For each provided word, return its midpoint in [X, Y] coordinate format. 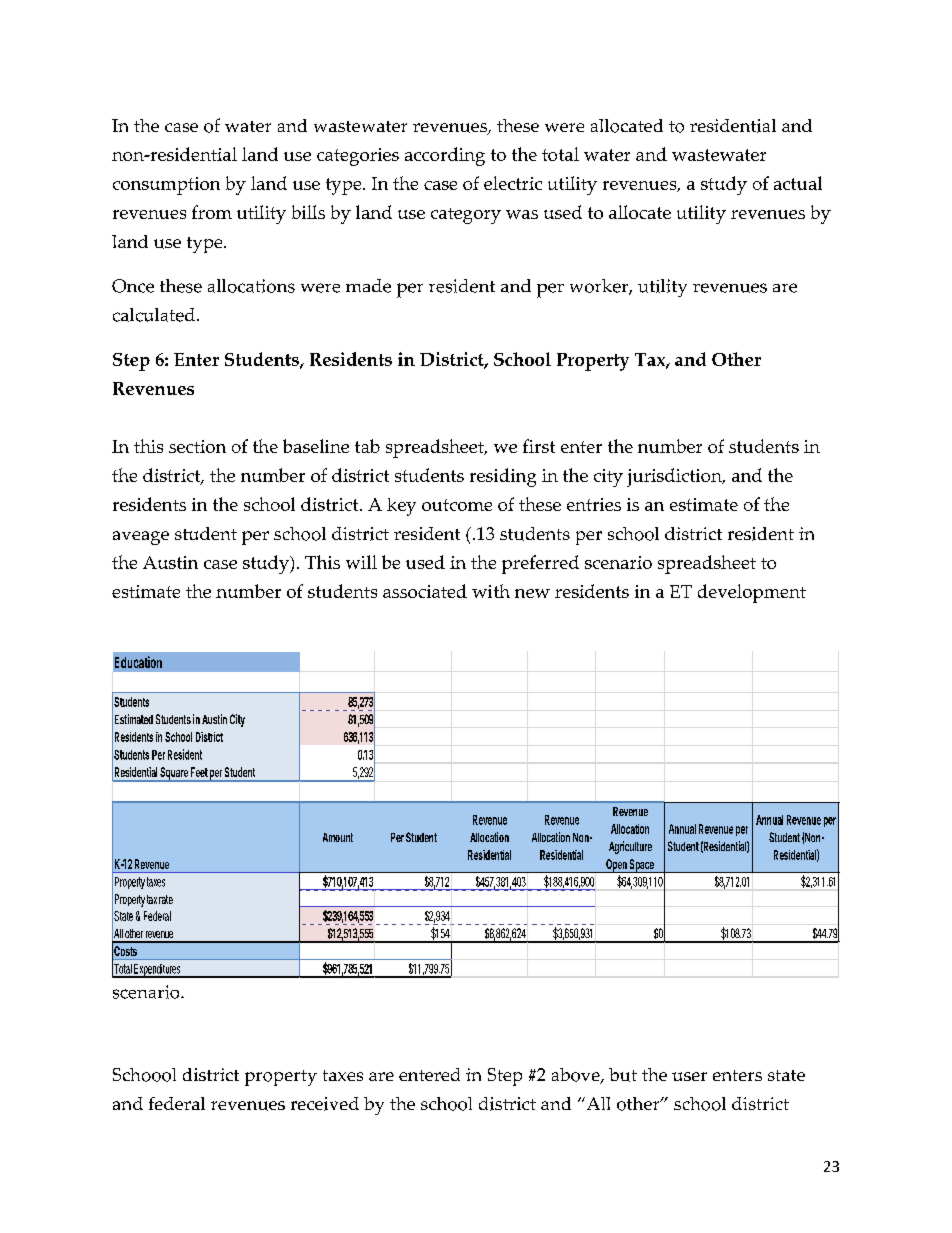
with [491, 591]
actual [798, 183]
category [466, 216]
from [212, 212]
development [752, 593]
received [325, 1104]
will [361, 562]
